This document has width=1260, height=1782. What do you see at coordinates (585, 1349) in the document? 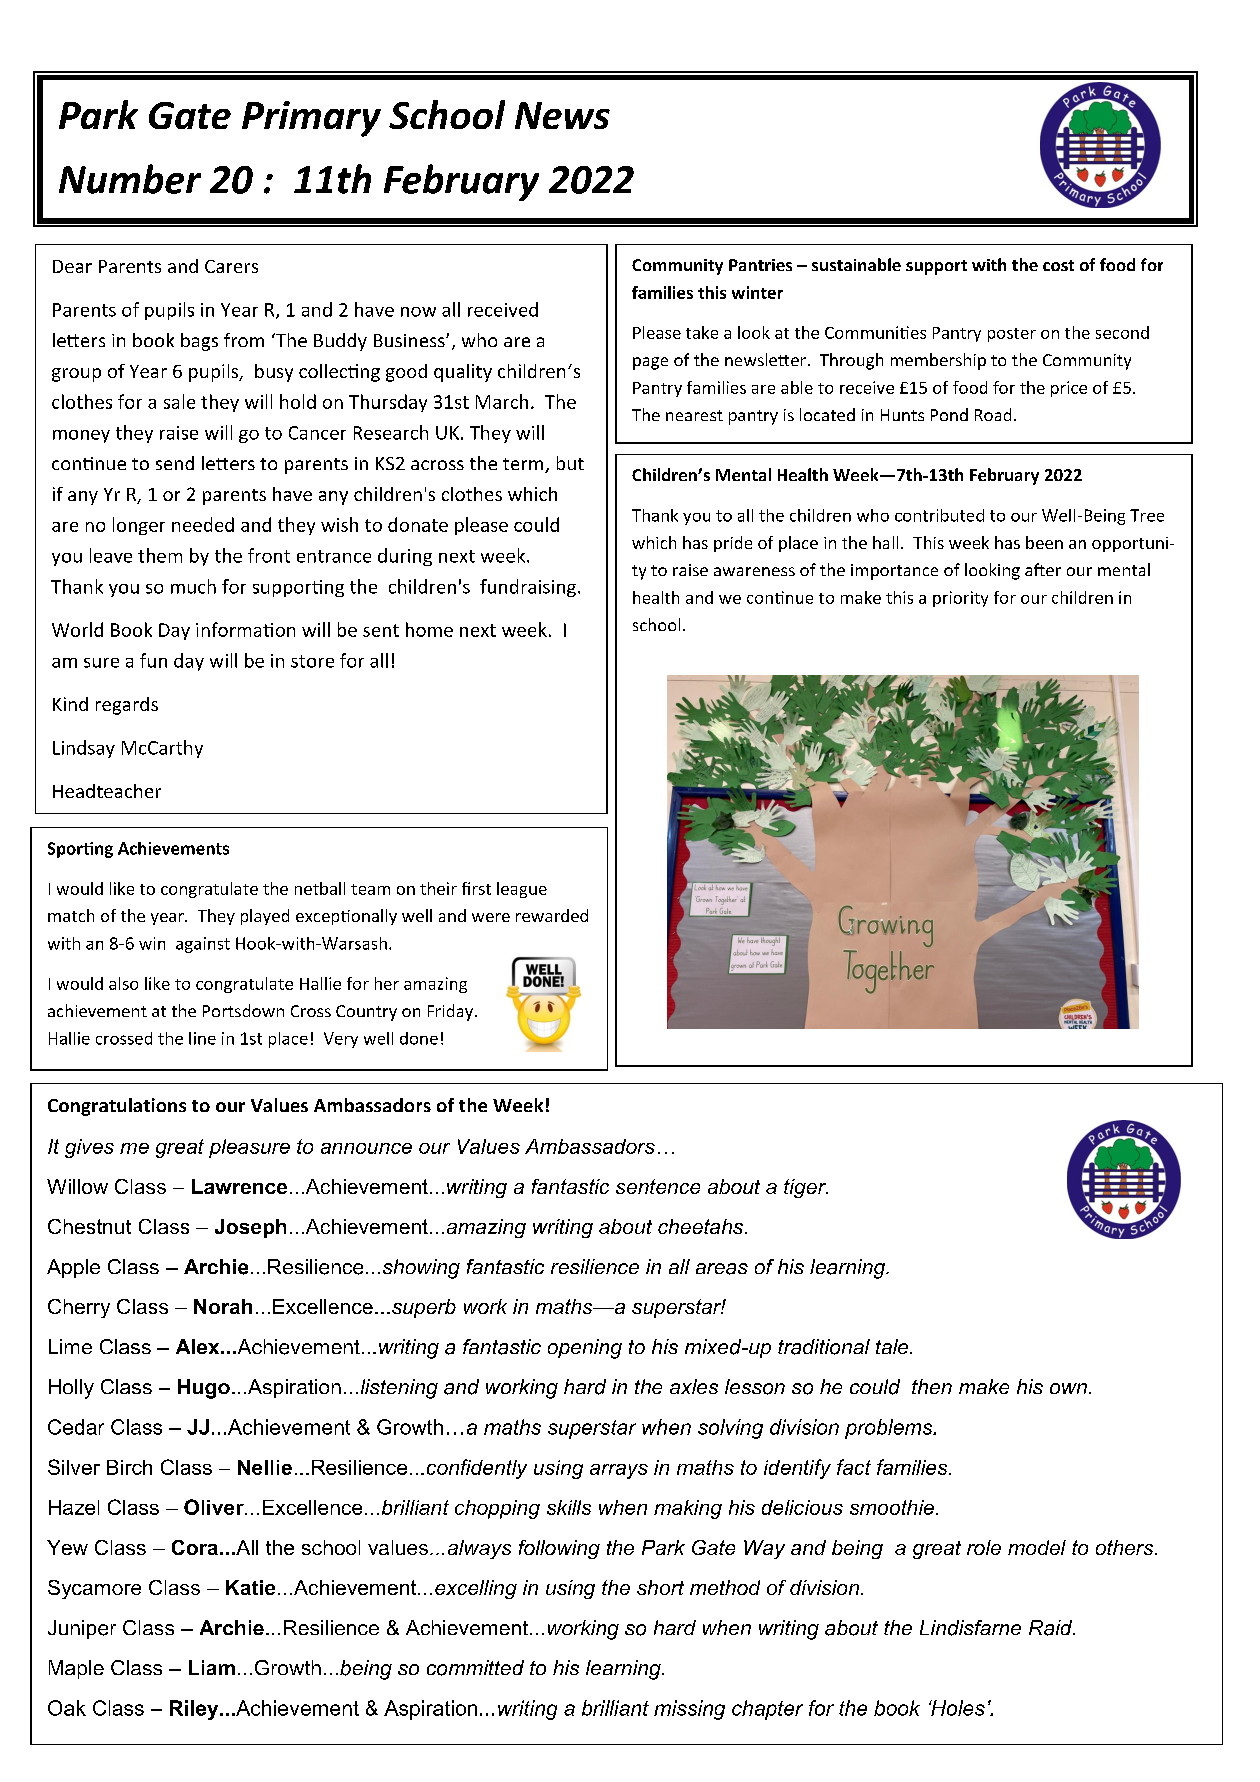
I see `opening` at bounding box center [585, 1349].
